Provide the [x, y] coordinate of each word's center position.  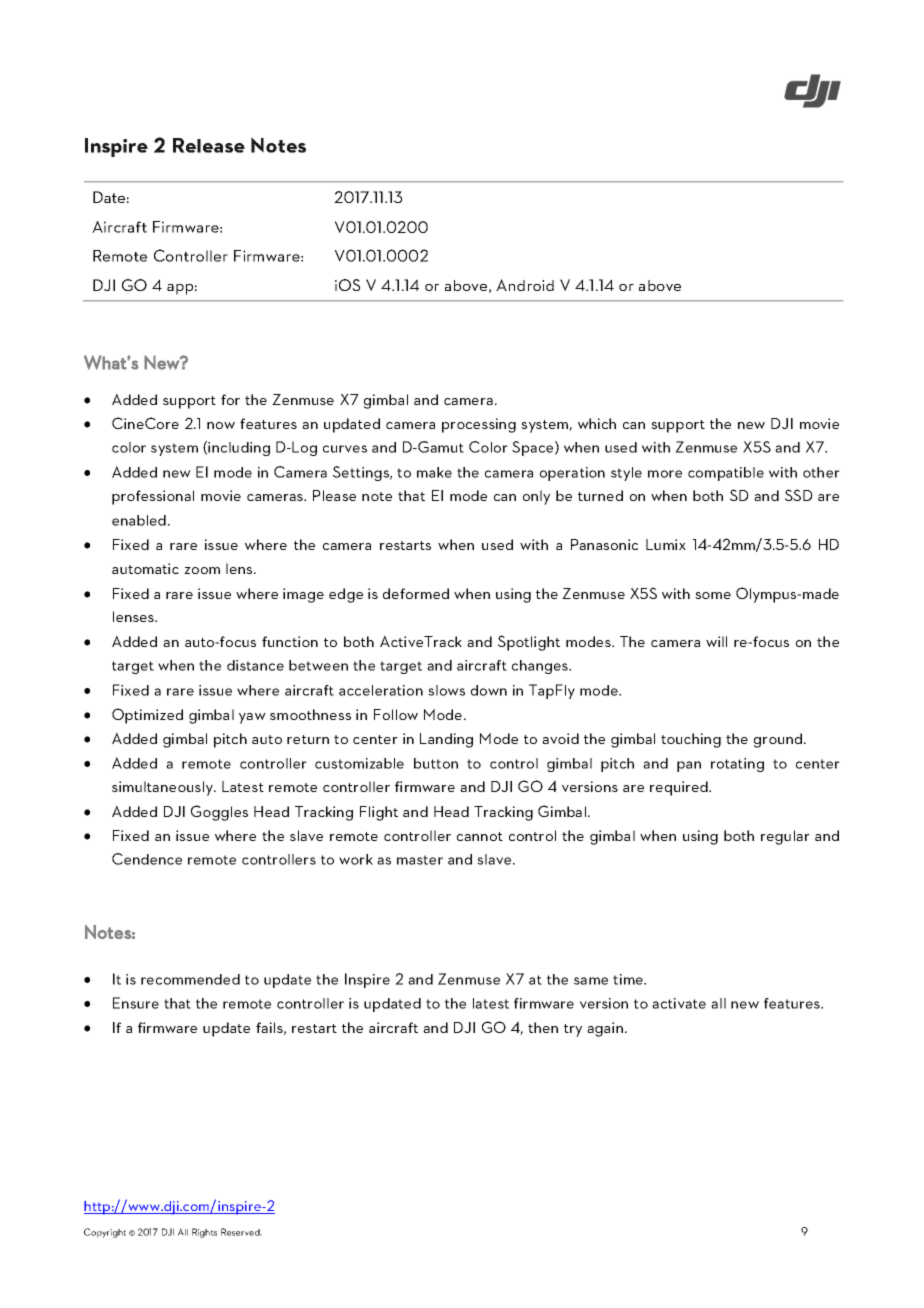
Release [209, 145]
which [597, 423]
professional [153, 497]
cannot [480, 836]
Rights [204, 1233]
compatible [726, 474]
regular [785, 837]
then [543, 1027]
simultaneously [163, 788]
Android [525, 285]
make [434, 472]
